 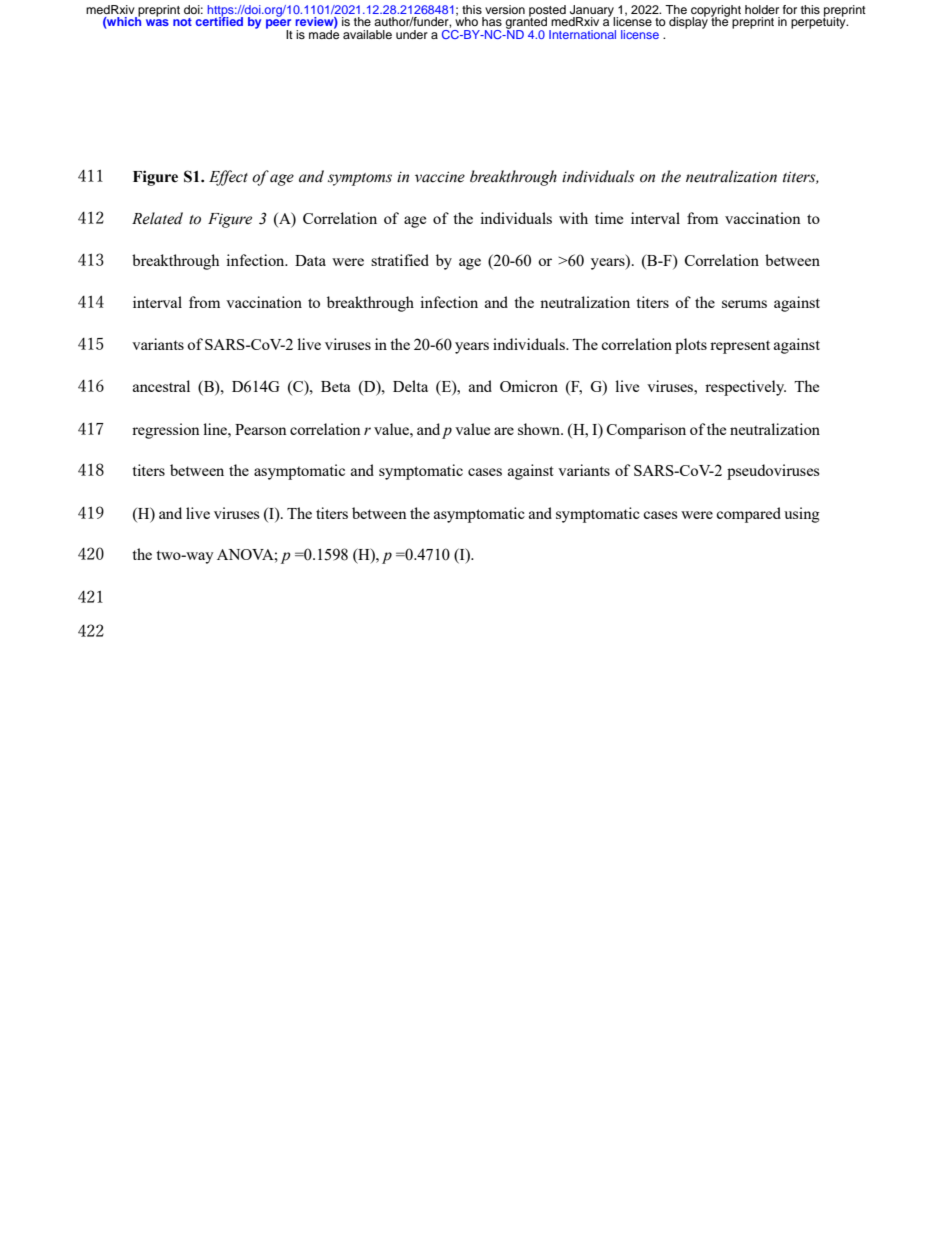 I want to click on Data, so click(x=310, y=260).
